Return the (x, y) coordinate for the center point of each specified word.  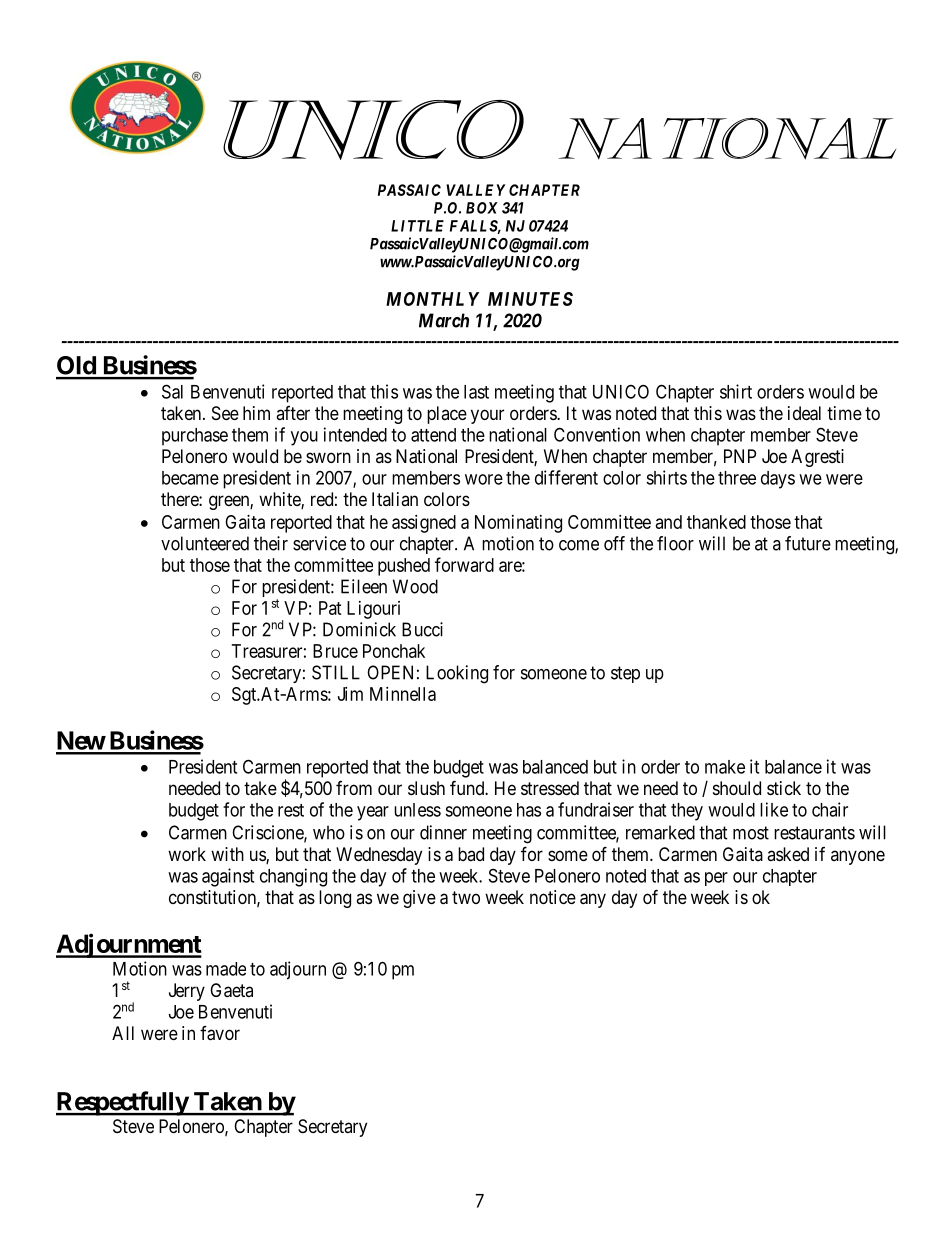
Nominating (518, 524)
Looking (457, 674)
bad (471, 854)
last (476, 392)
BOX (482, 208)
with (227, 854)
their (271, 543)
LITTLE (417, 226)
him (256, 413)
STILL (336, 672)
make (725, 767)
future (808, 543)
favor (220, 1033)
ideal (804, 413)
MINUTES (530, 299)
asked (788, 854)
